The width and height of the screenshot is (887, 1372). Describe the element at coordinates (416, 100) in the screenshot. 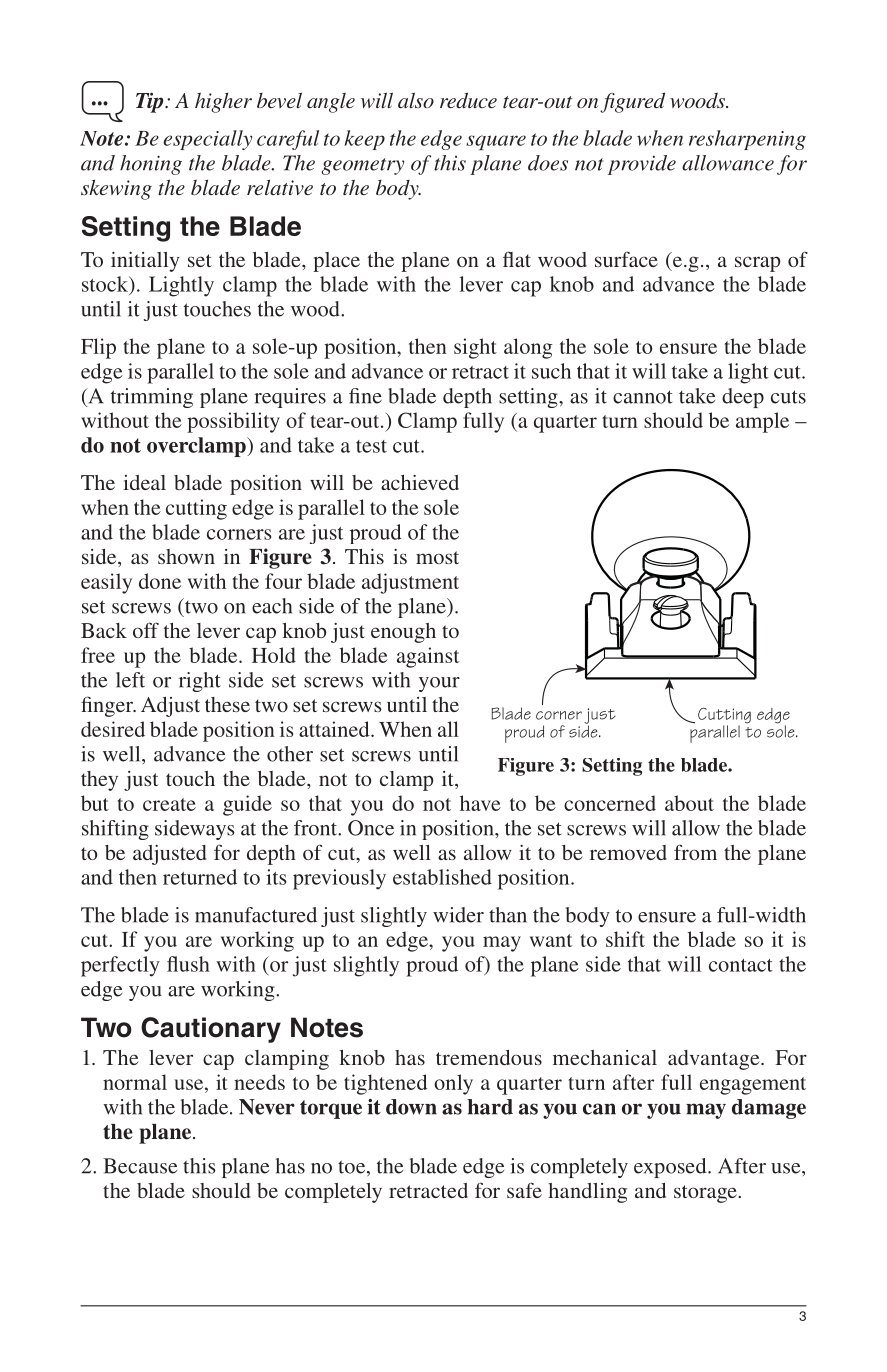

I see `also` at that location.
